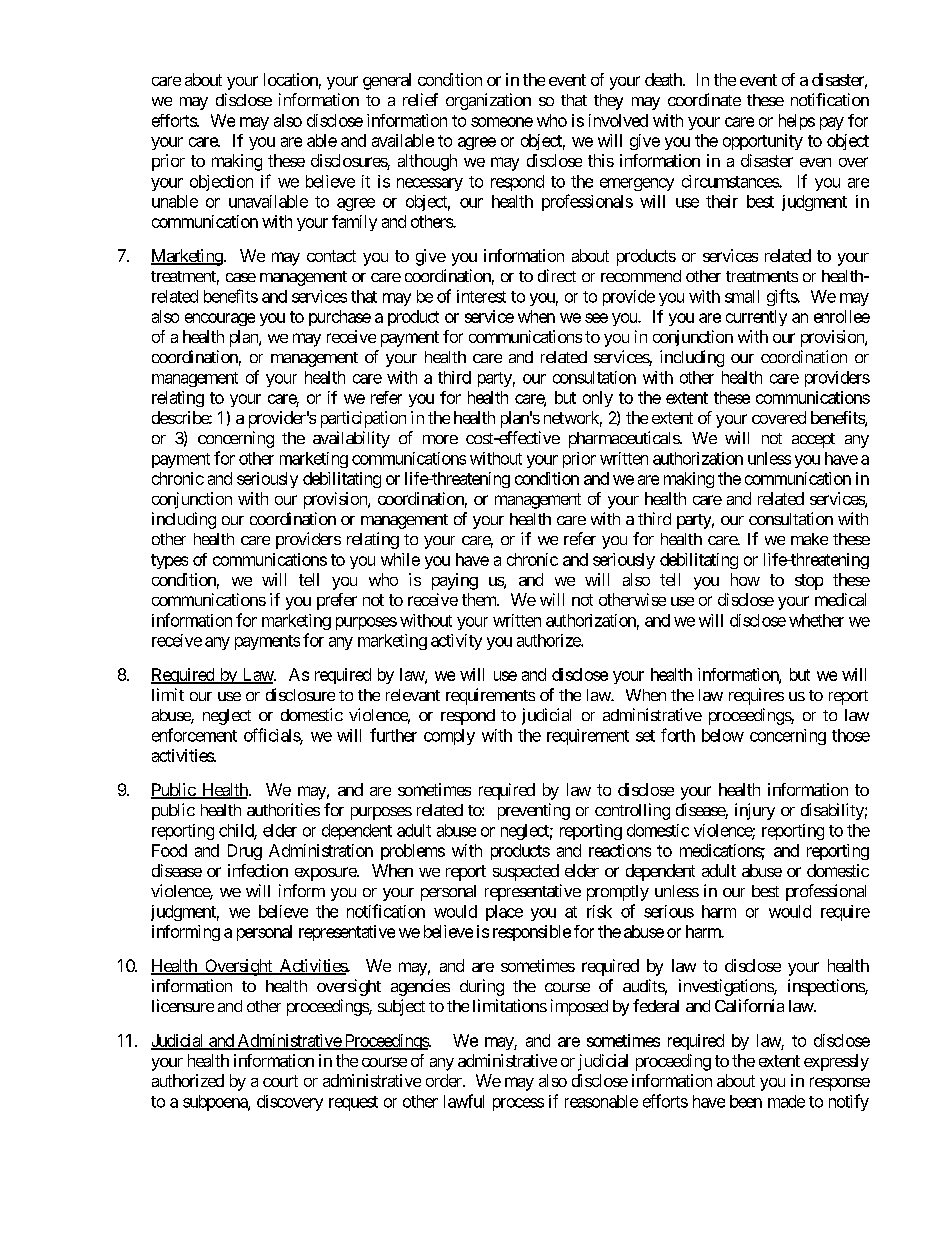 This screenshot has width=952, height=1233. What do you see at coordinates (387, 81) in the screenshot?
I see `general` at bounding box center [387, 81].
